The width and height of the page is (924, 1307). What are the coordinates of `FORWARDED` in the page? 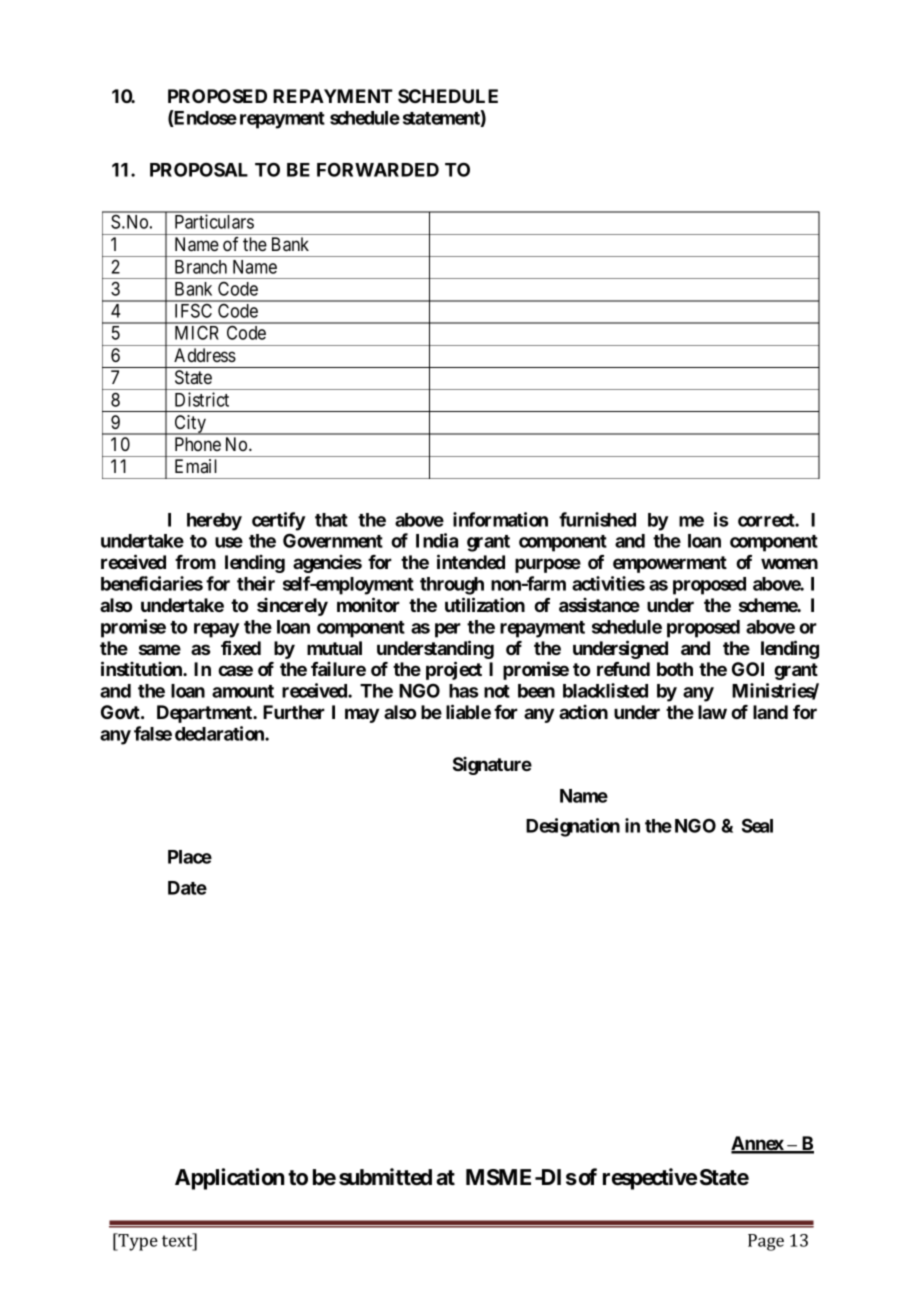 It's located at (378, 169).
